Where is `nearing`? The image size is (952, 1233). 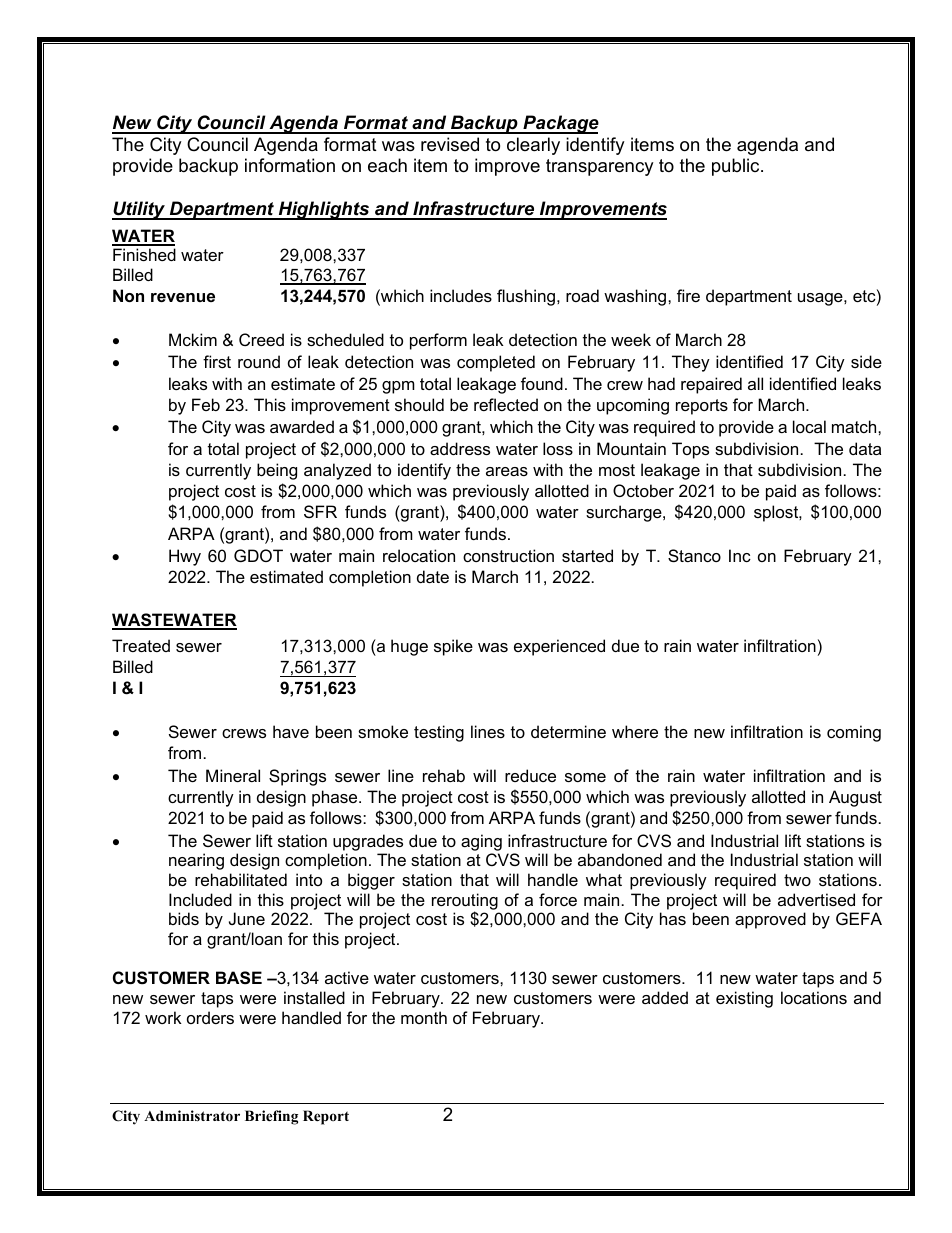 nearing is located at coordinates (196, 861).
